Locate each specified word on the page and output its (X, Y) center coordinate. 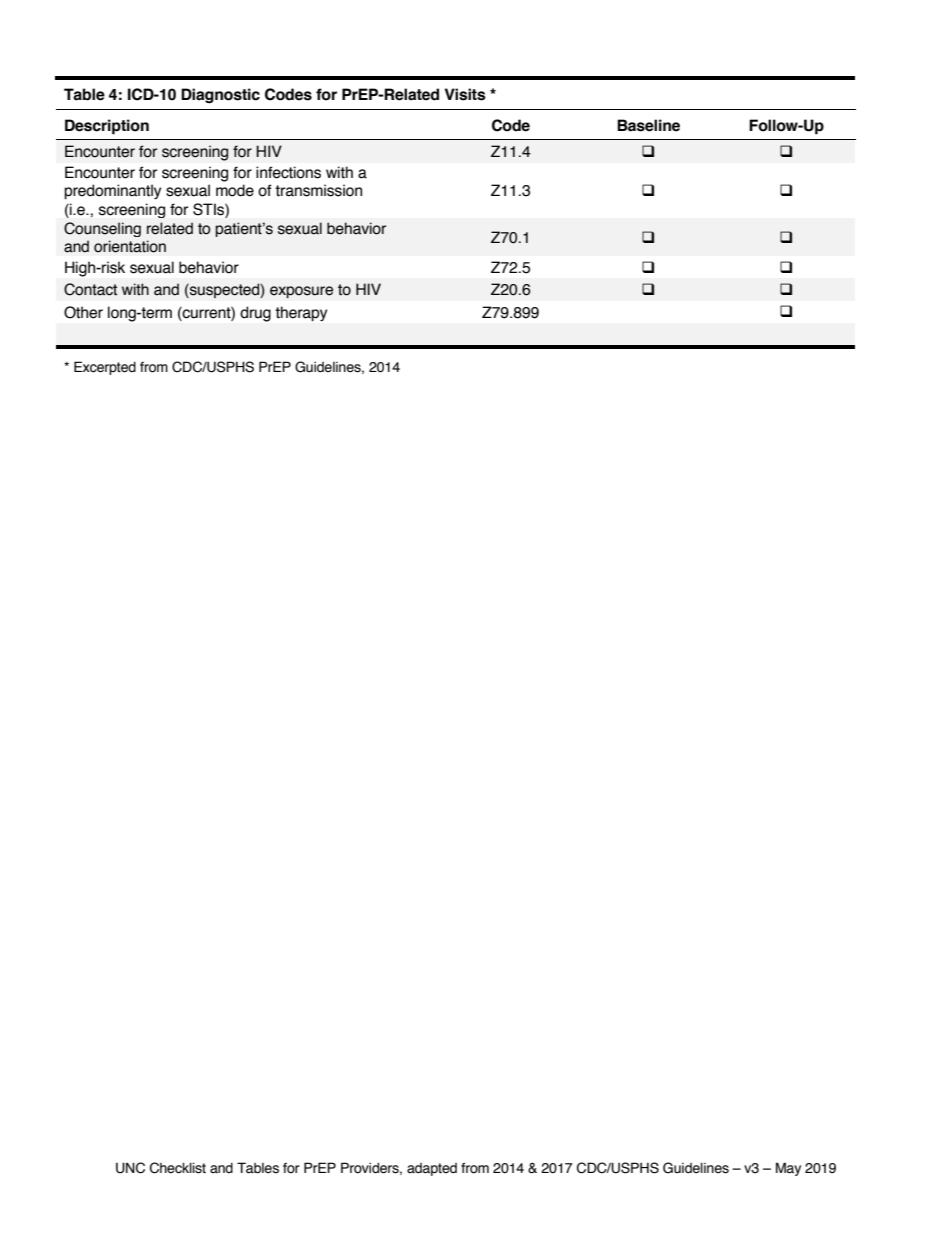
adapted (432, 1169)
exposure (301, 292)
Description (107, 127)
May (788, 1169)
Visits (465, 94)
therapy (301, 313)
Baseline (648, 125)
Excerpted (105, 368)
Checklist (178, 1168)
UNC (130, 1168)
